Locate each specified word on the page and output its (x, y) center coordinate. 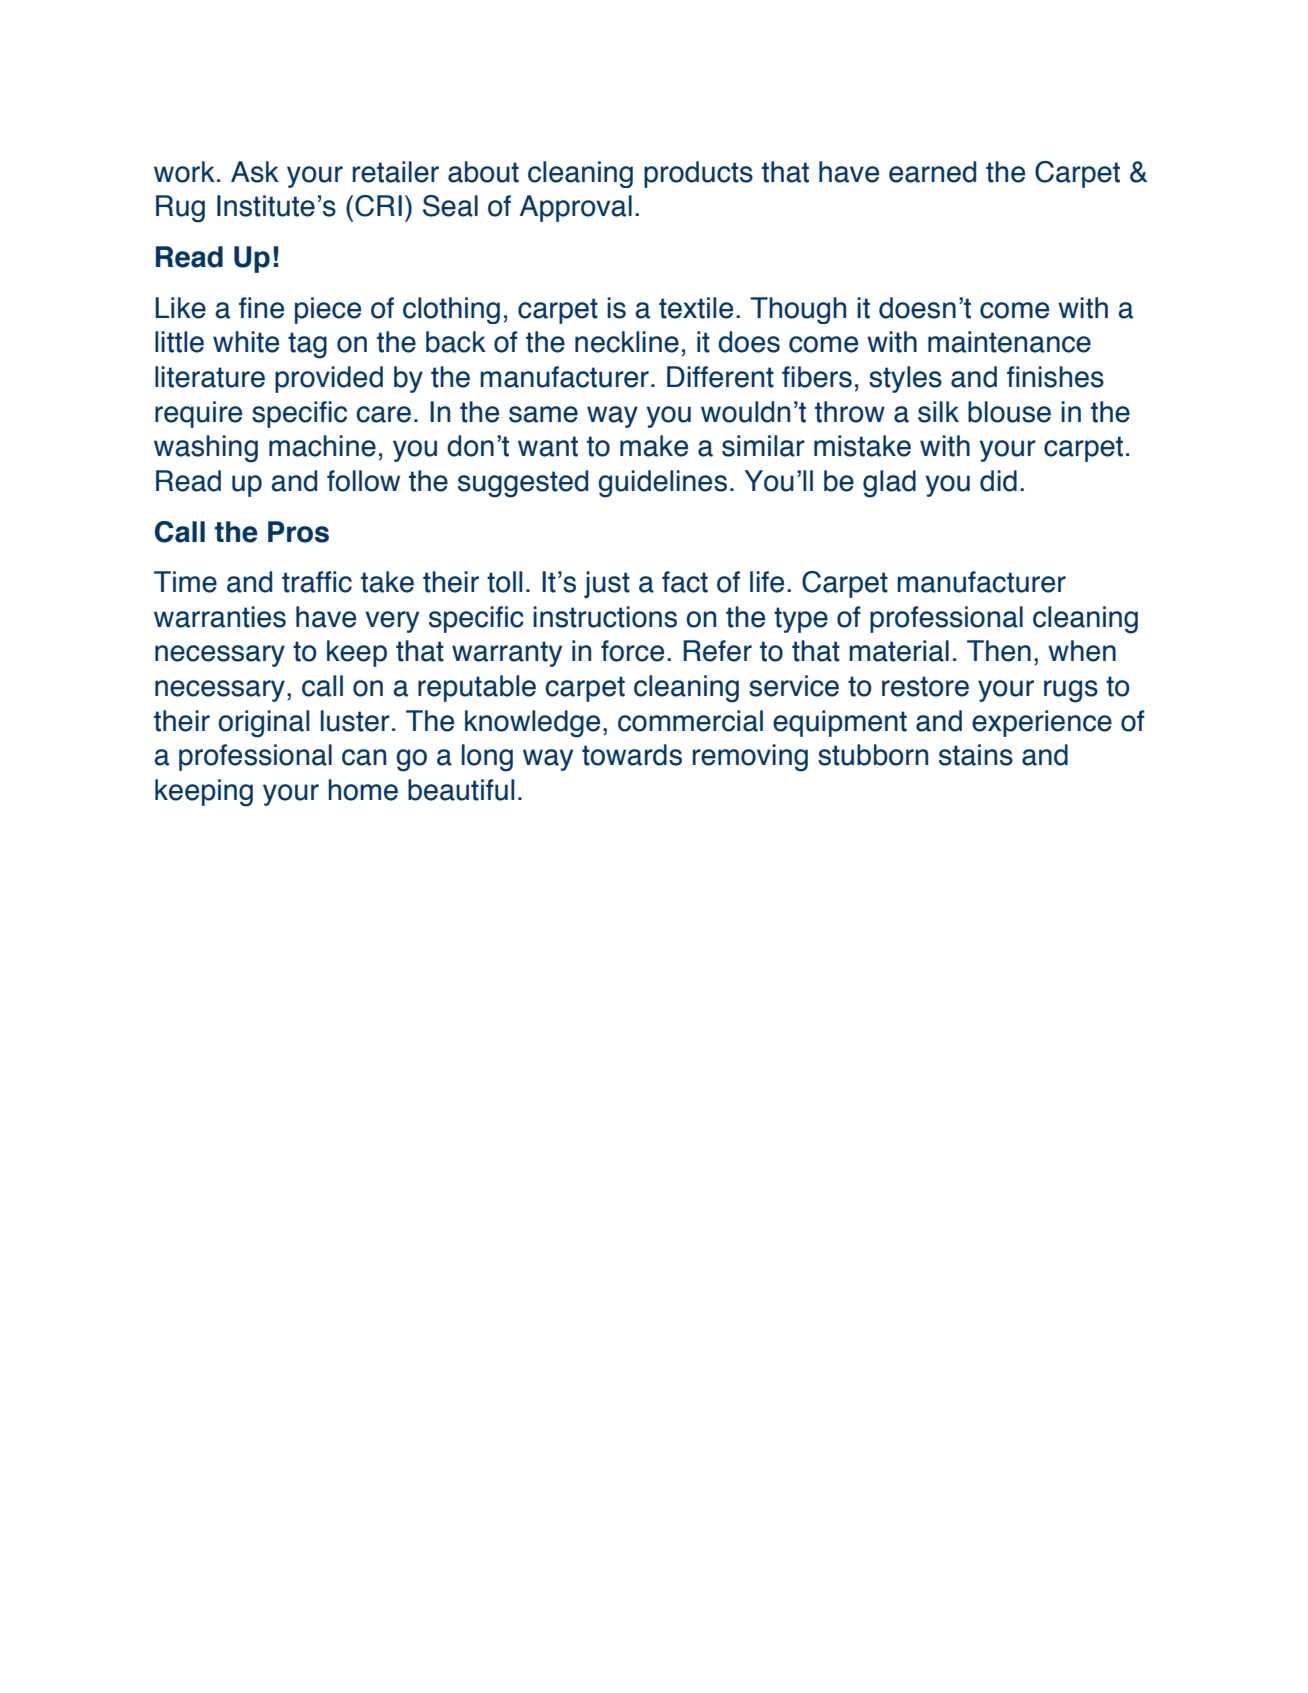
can (364, 757)
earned (932, 172)
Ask (255, 172)
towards (632, 755)
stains (976, 755)
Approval (576, 208)
